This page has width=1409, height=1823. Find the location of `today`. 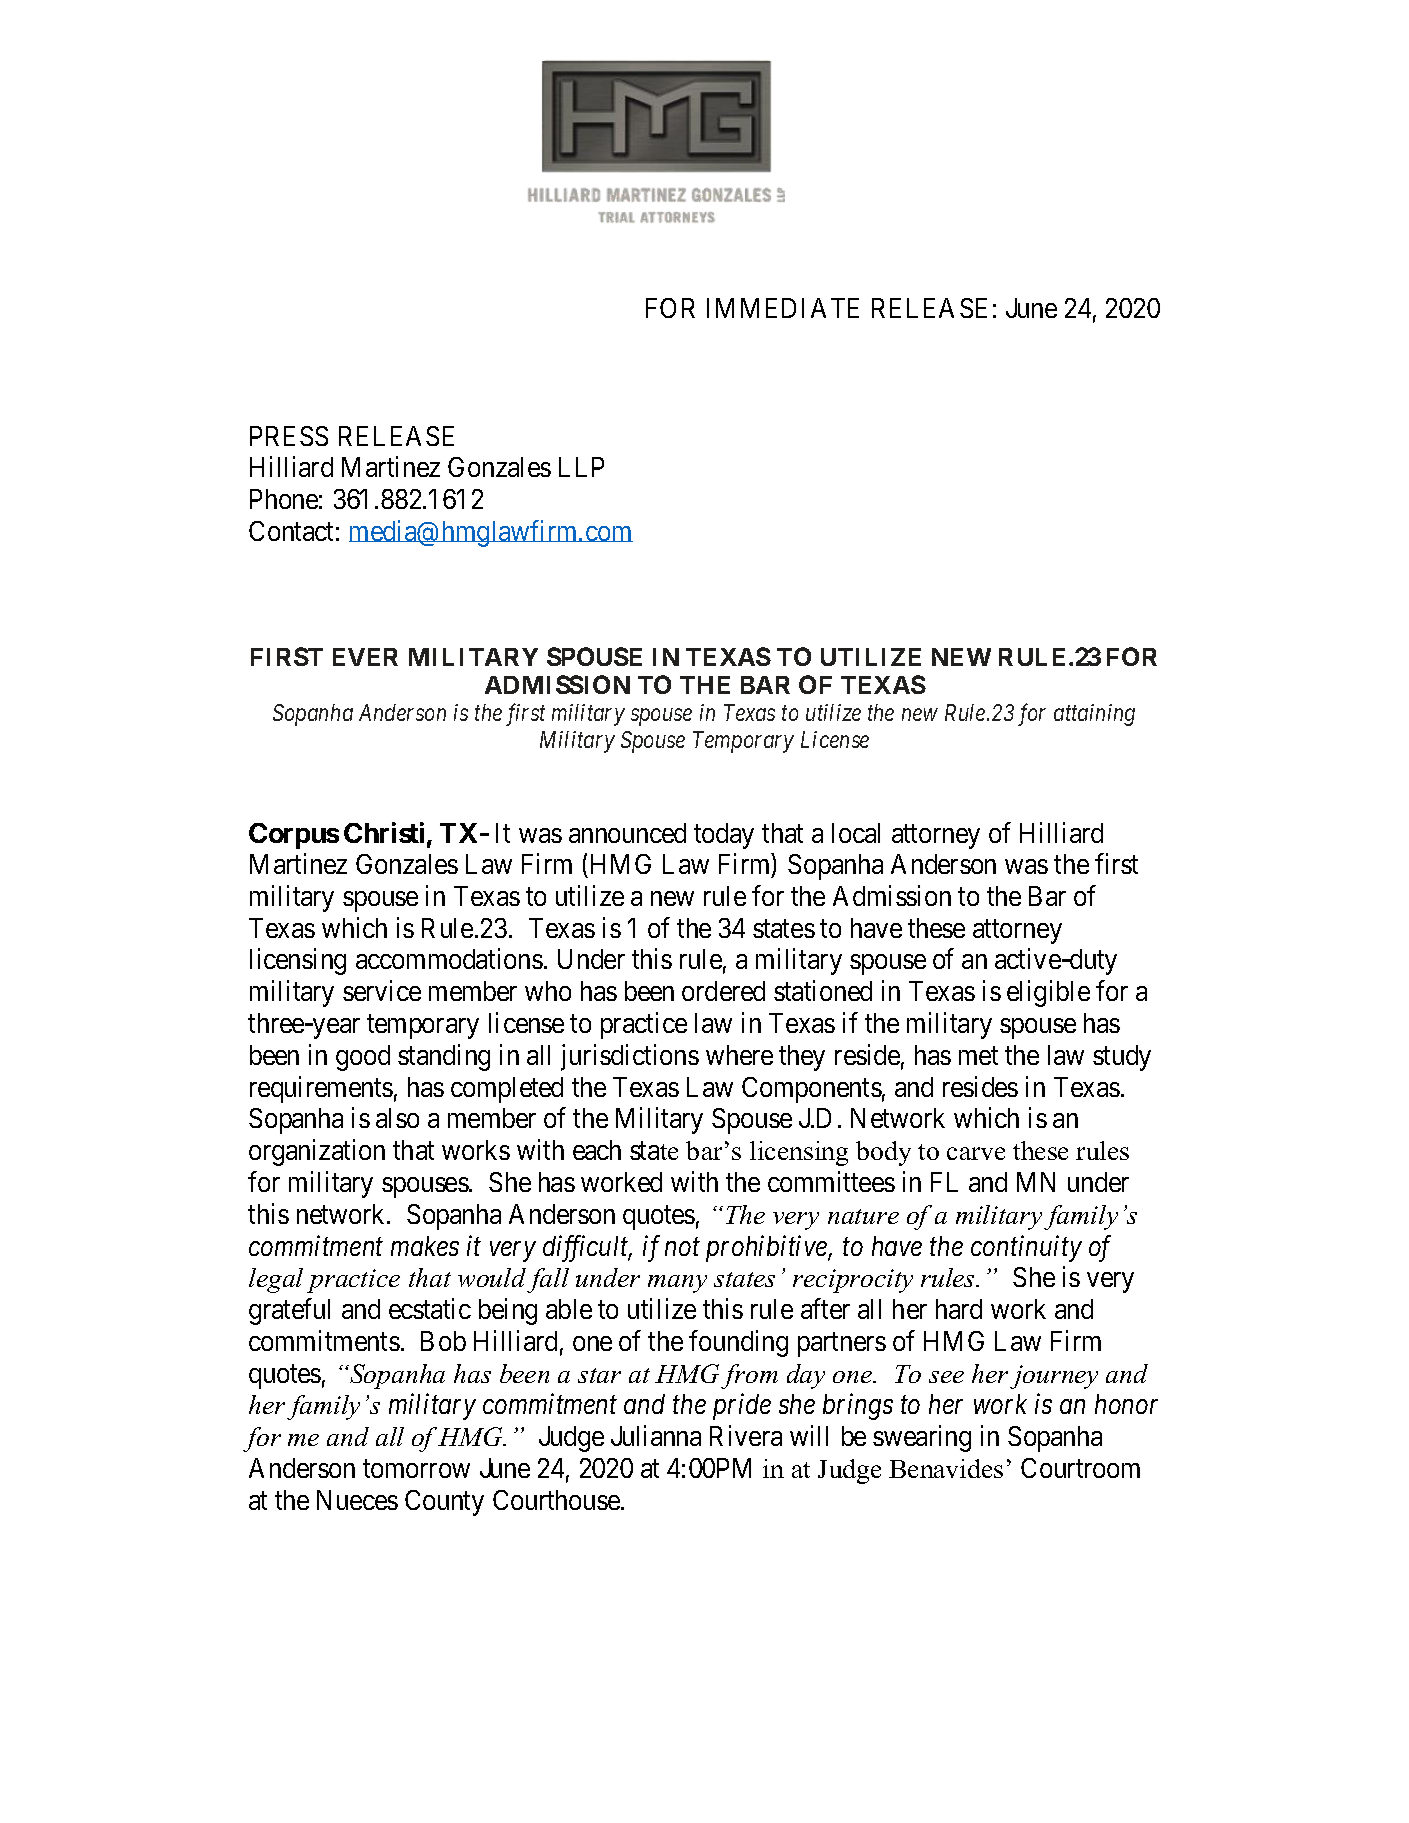

today is located at coordinates (724, 836).
